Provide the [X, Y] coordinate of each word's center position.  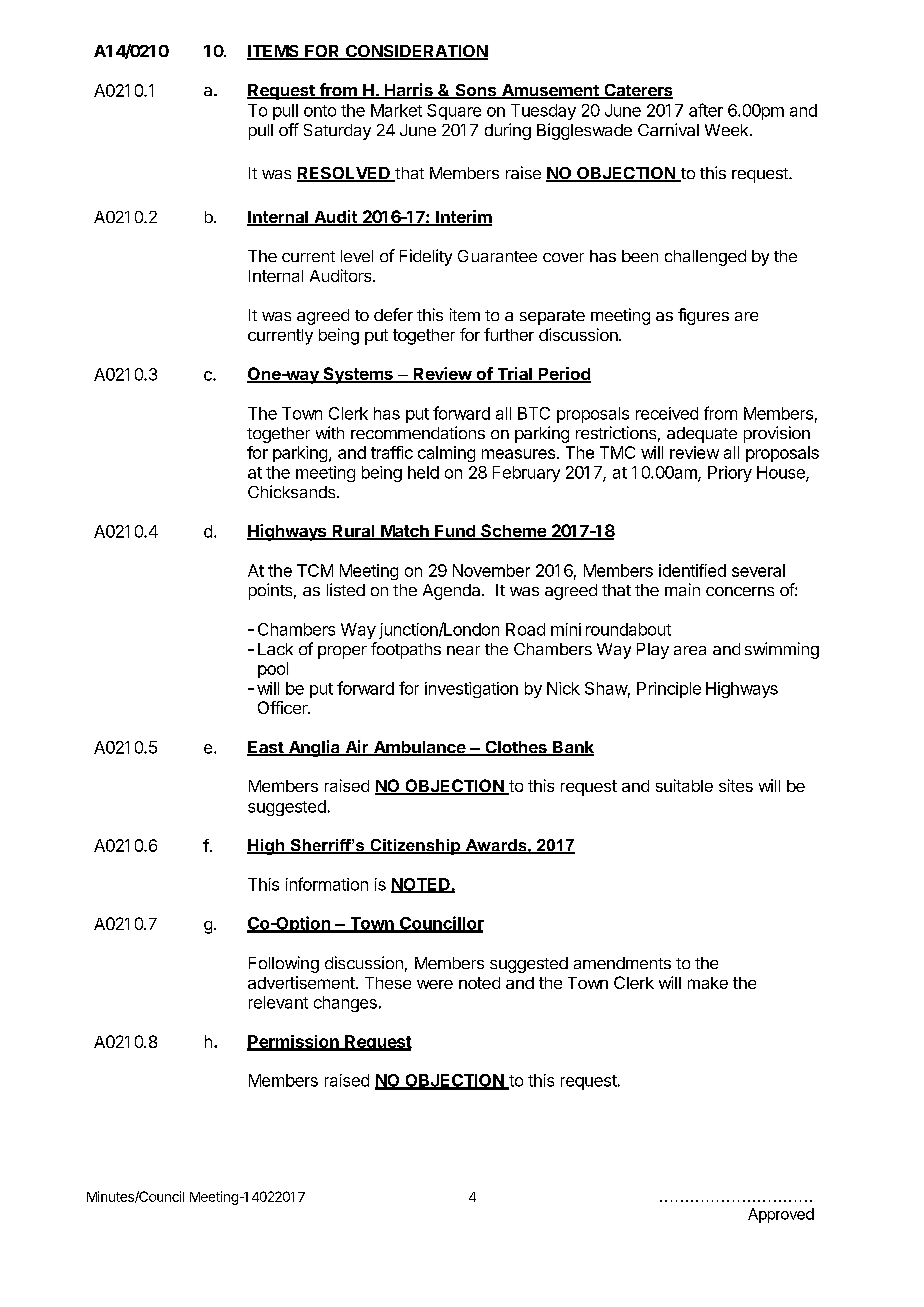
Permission [294, 1042]
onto [320, 111]
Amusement [550, 91]
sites [736, 785]
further [509, 334]
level [357, 256]
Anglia [314, 748]
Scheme [513, 532]
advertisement [302, 982]
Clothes [516, 748]
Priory [730, 474]
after [706, 110]
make [708, 983]
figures [703, 316]
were [435, 984]
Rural [353, 532]
